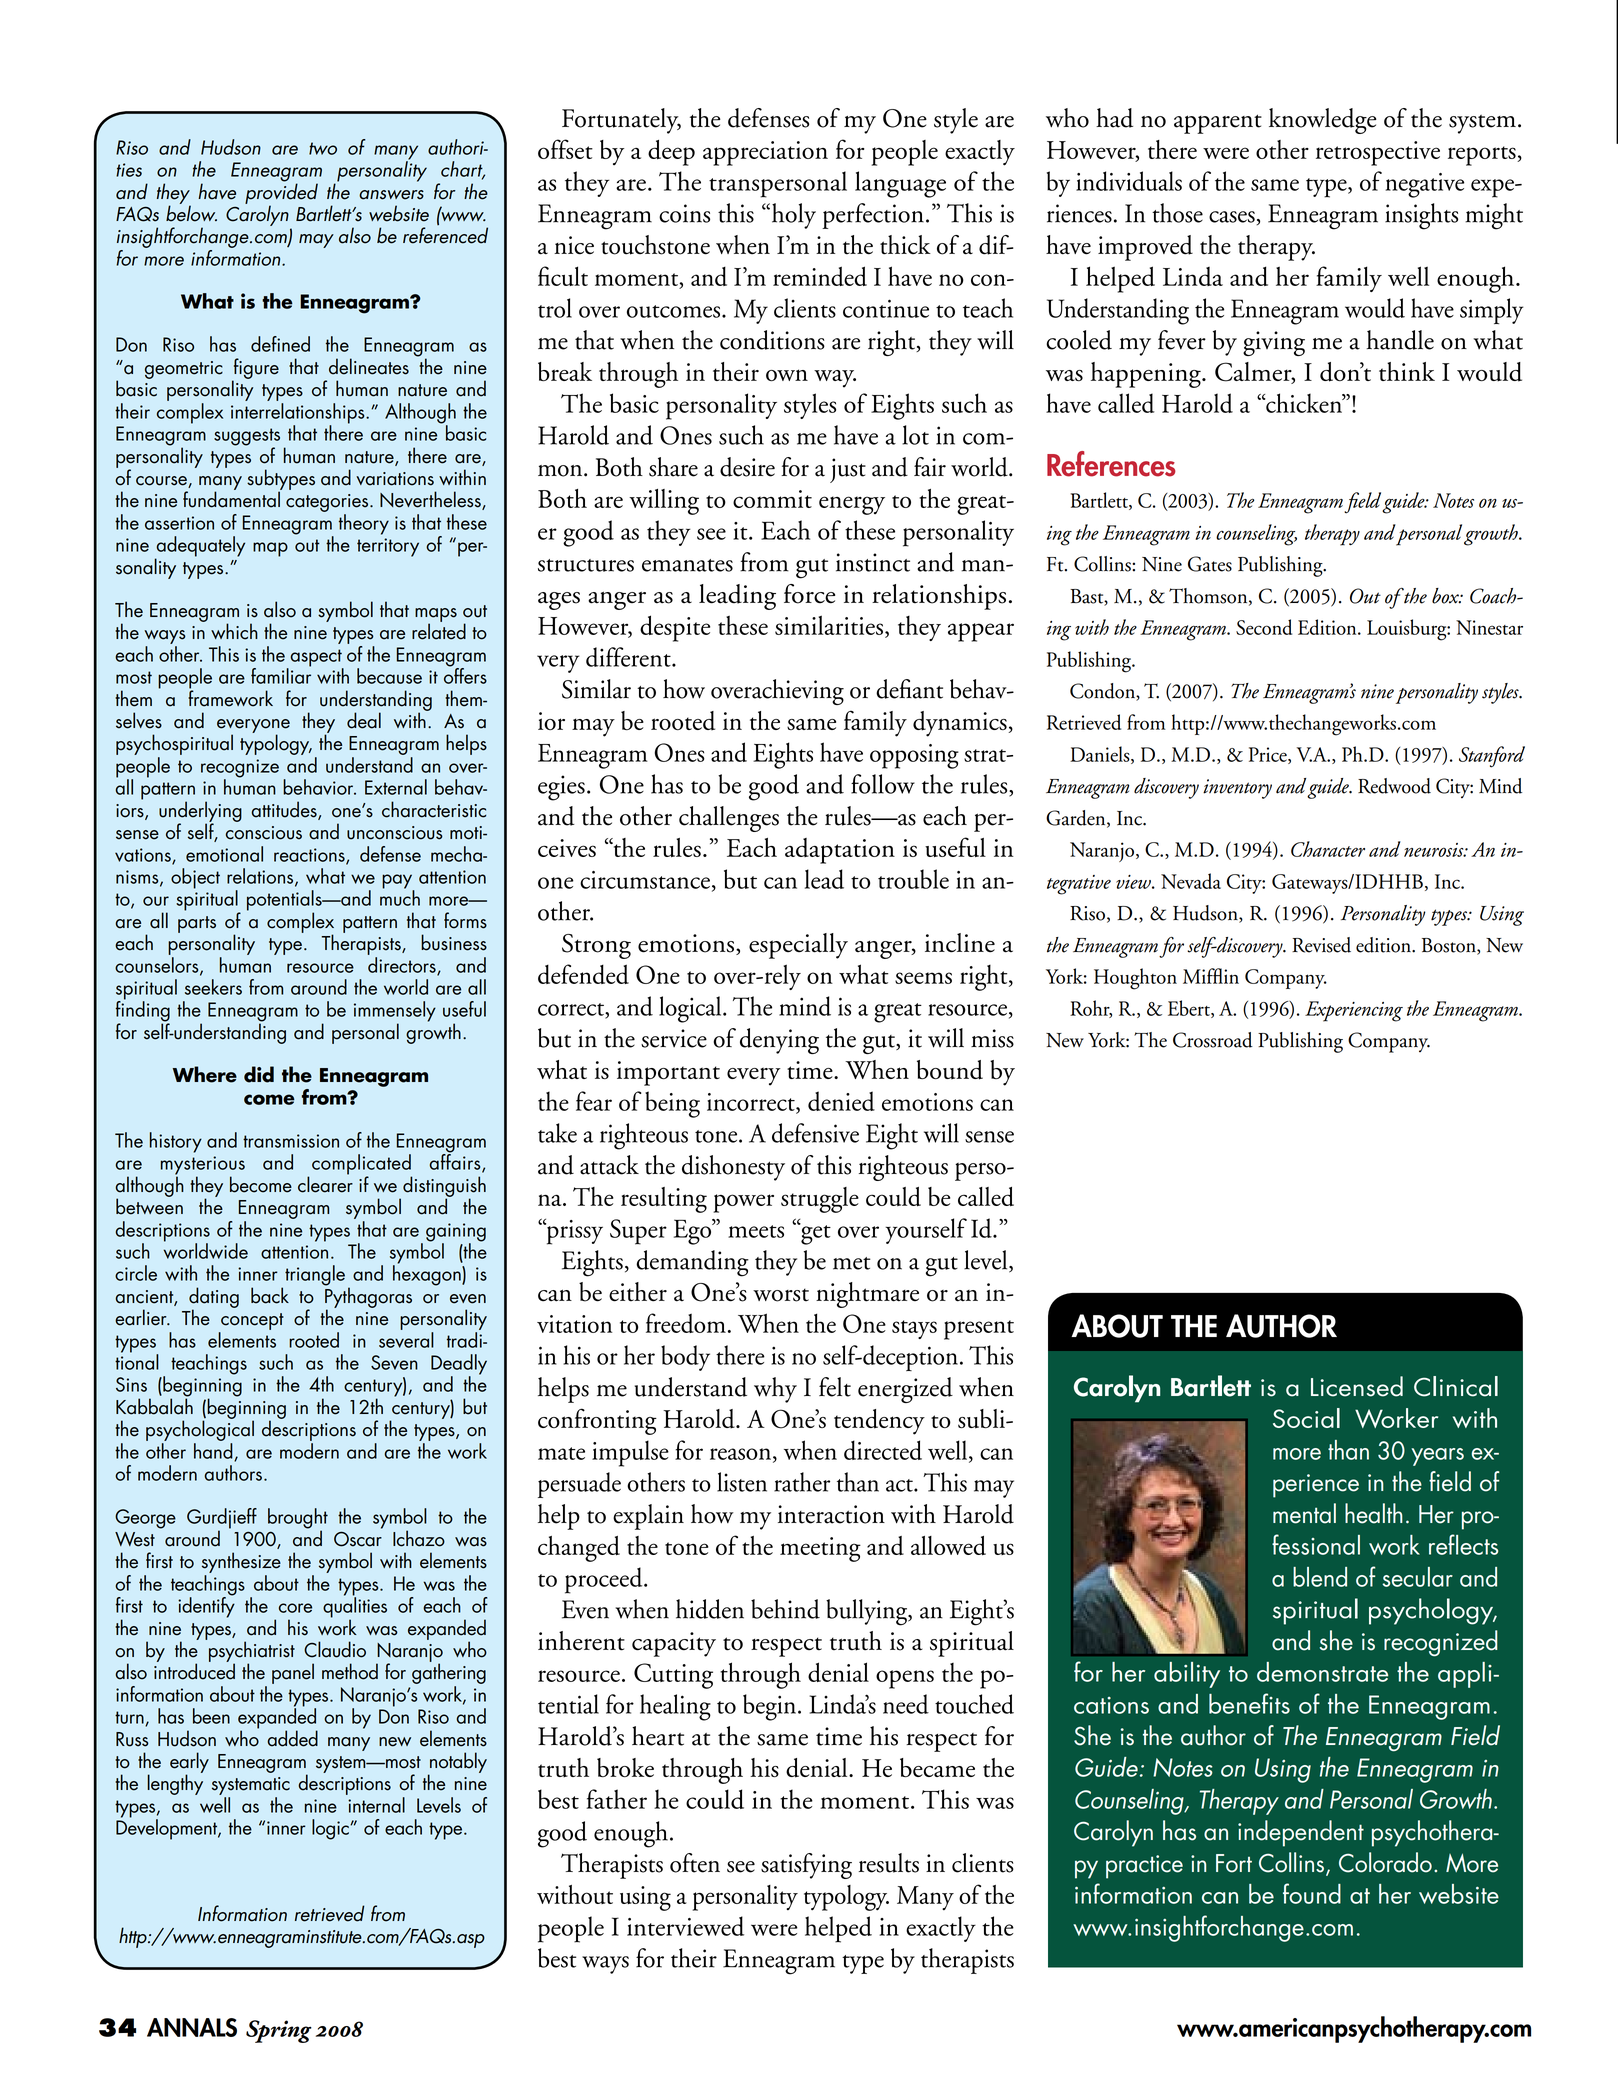  Describe the element at coordinates (806, 1866) in the image. I see `satisfying` at that location.
